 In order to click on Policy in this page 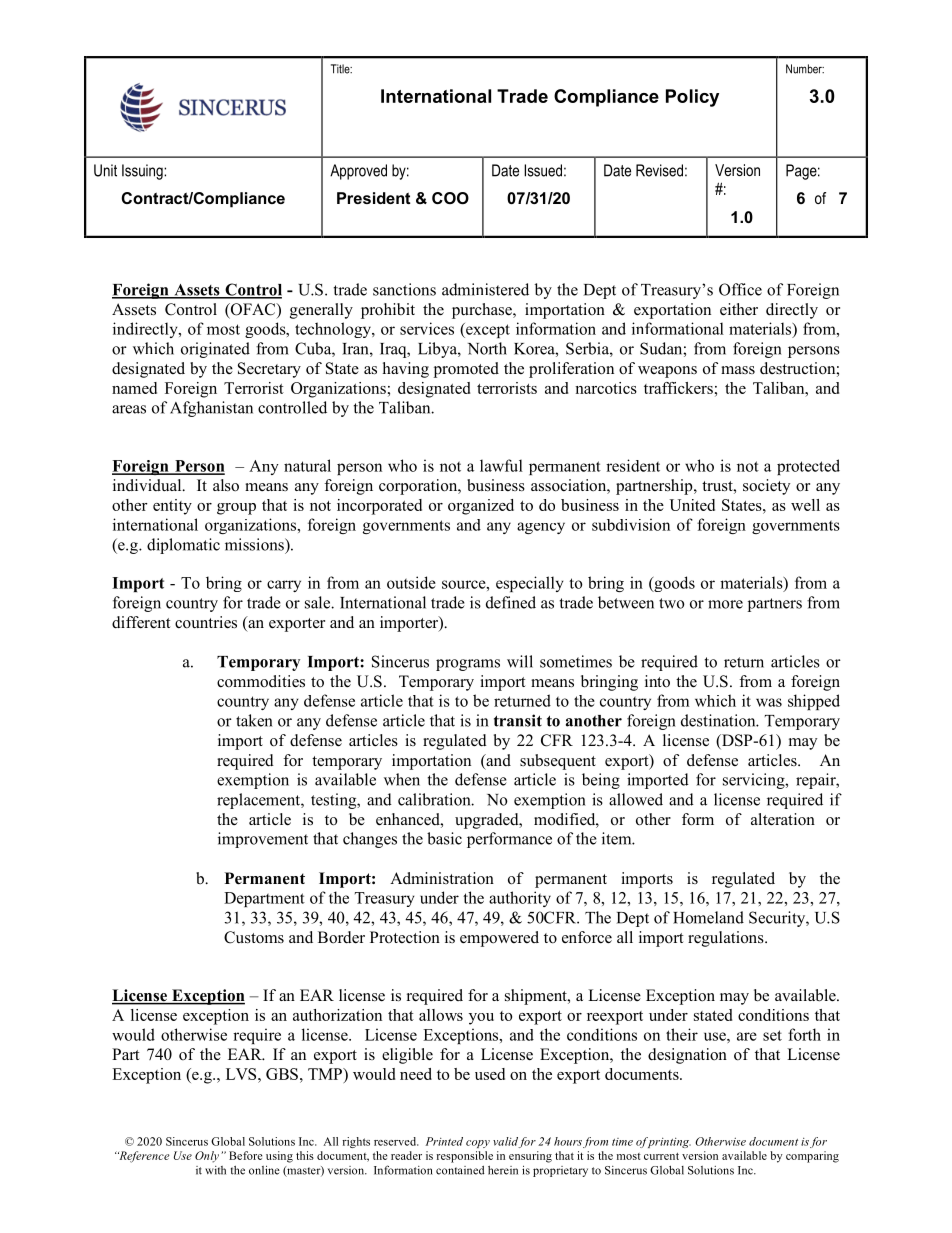, I will do `click(692, 98)`.
